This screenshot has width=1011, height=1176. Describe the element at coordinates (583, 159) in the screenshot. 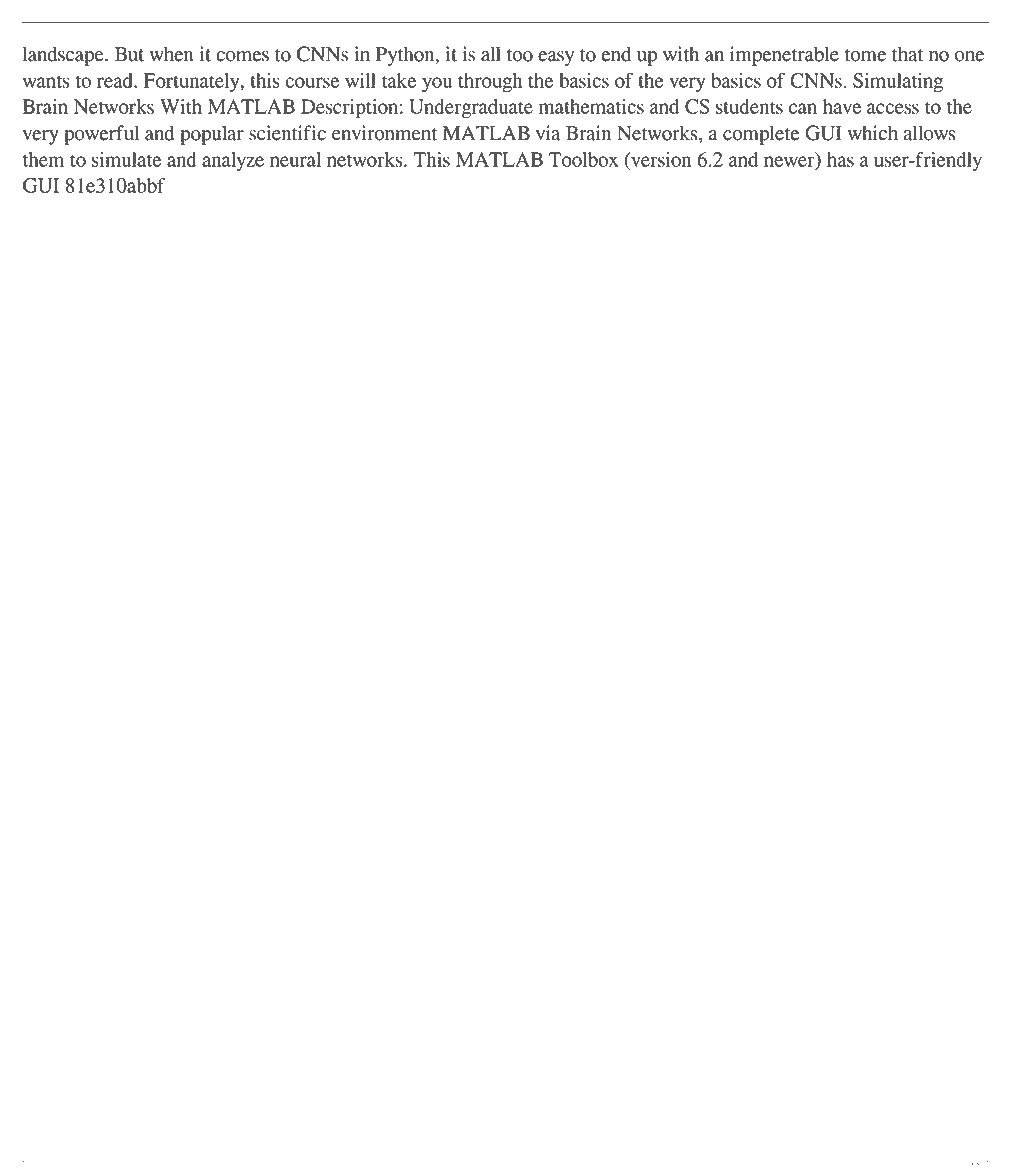

I see `Toolbox` at that location.
